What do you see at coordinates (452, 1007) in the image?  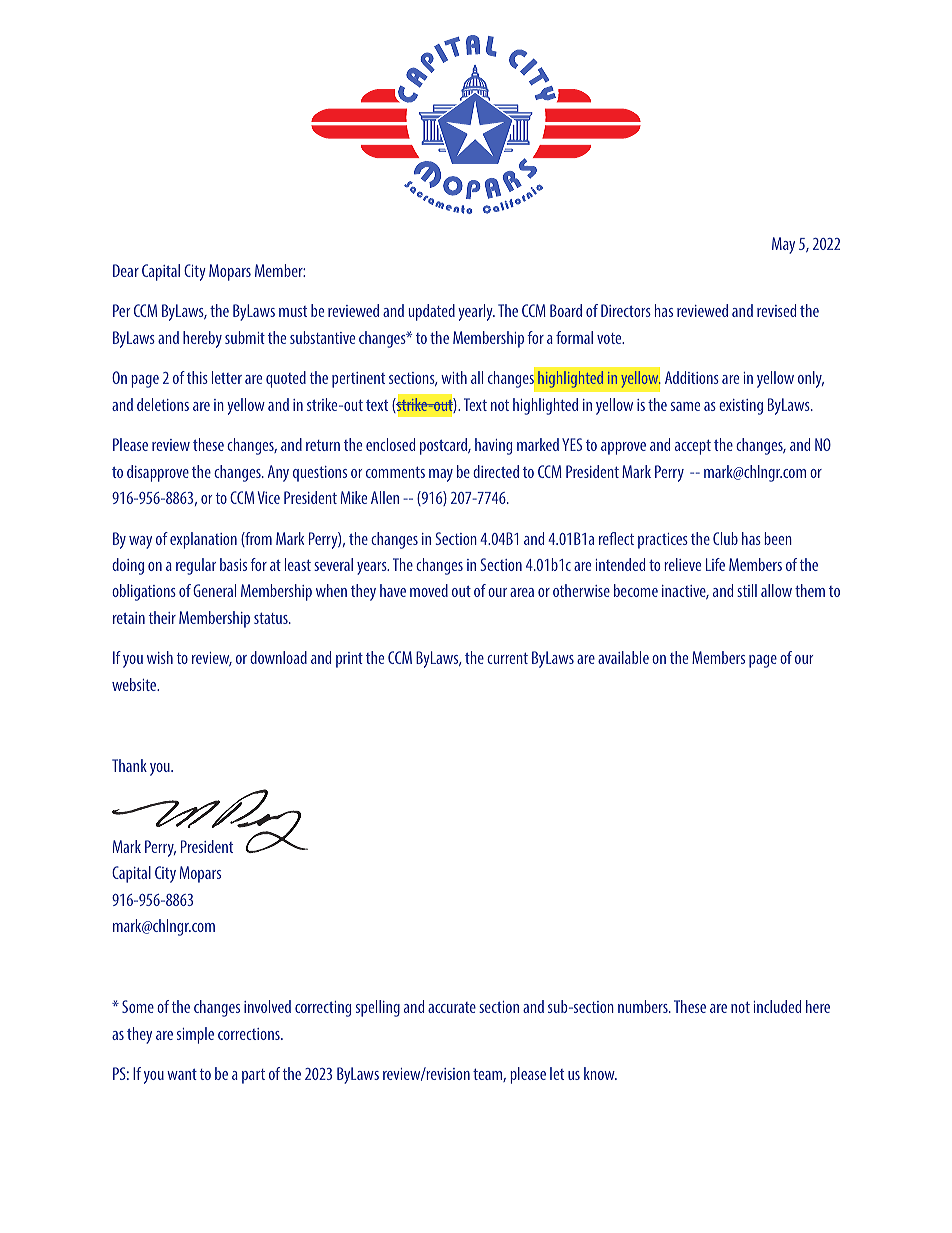 I see `accurate` at bounding box center [452, 1007].
